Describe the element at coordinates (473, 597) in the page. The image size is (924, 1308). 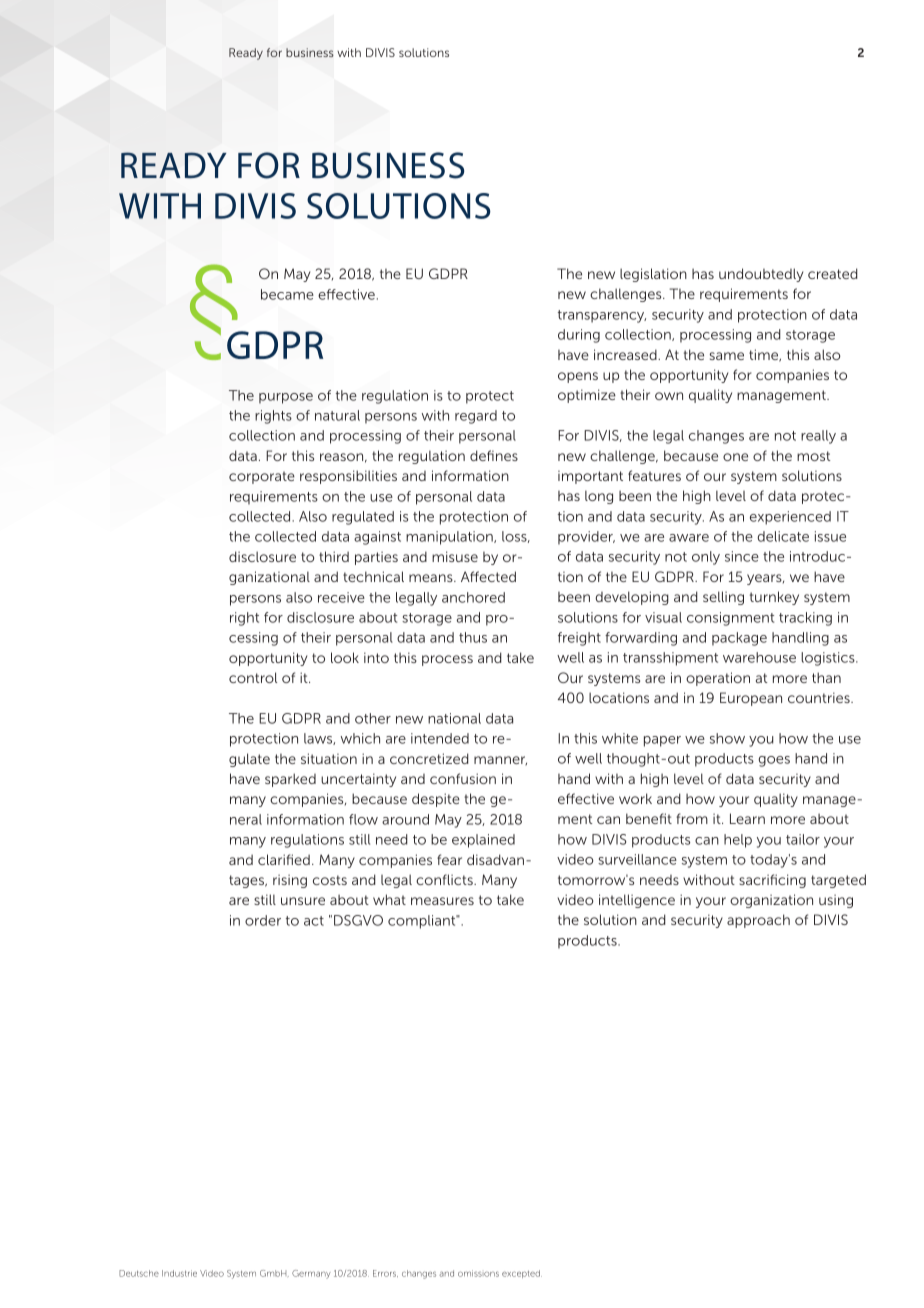
I see `anchored` at that location.
